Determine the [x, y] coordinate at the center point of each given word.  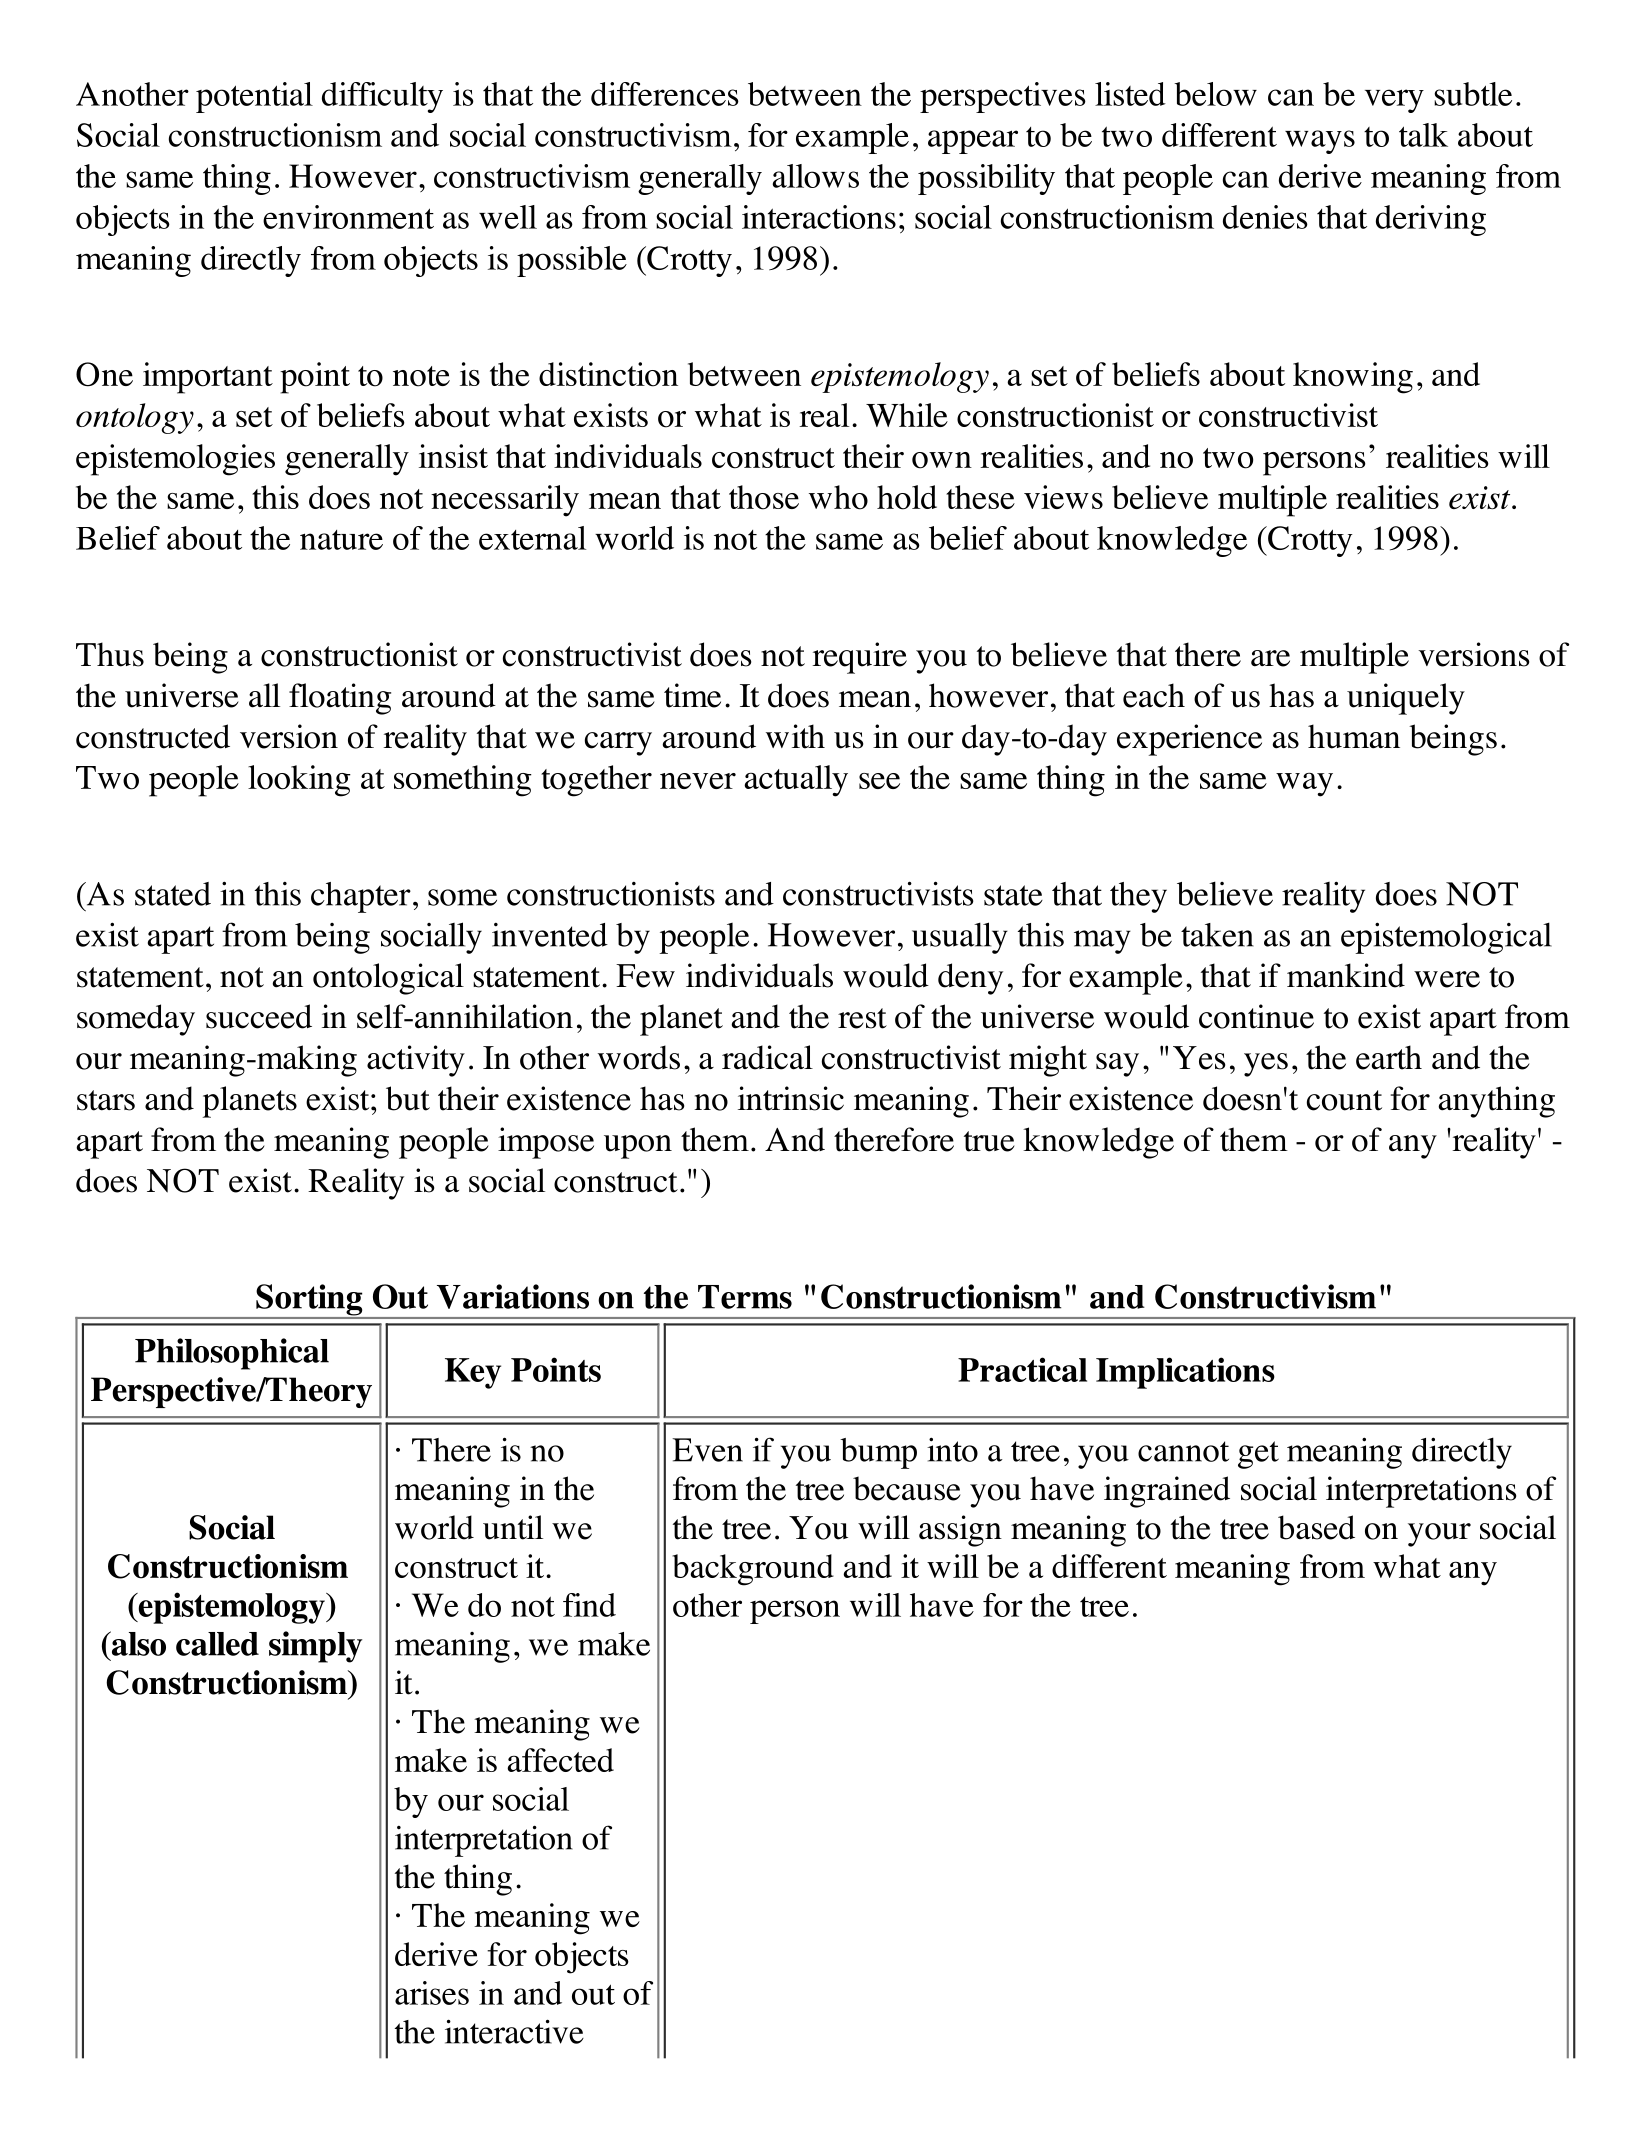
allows [815, 176]
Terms [745, 1297]
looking [299, 781]
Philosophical [232, 1354]
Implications [1185, 1373]
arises [432, 1993]
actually [796, 781]
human [1354, 736]
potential [254, 97]
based [1316, 1527]
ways [1320, 142]
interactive [514, 2031]
